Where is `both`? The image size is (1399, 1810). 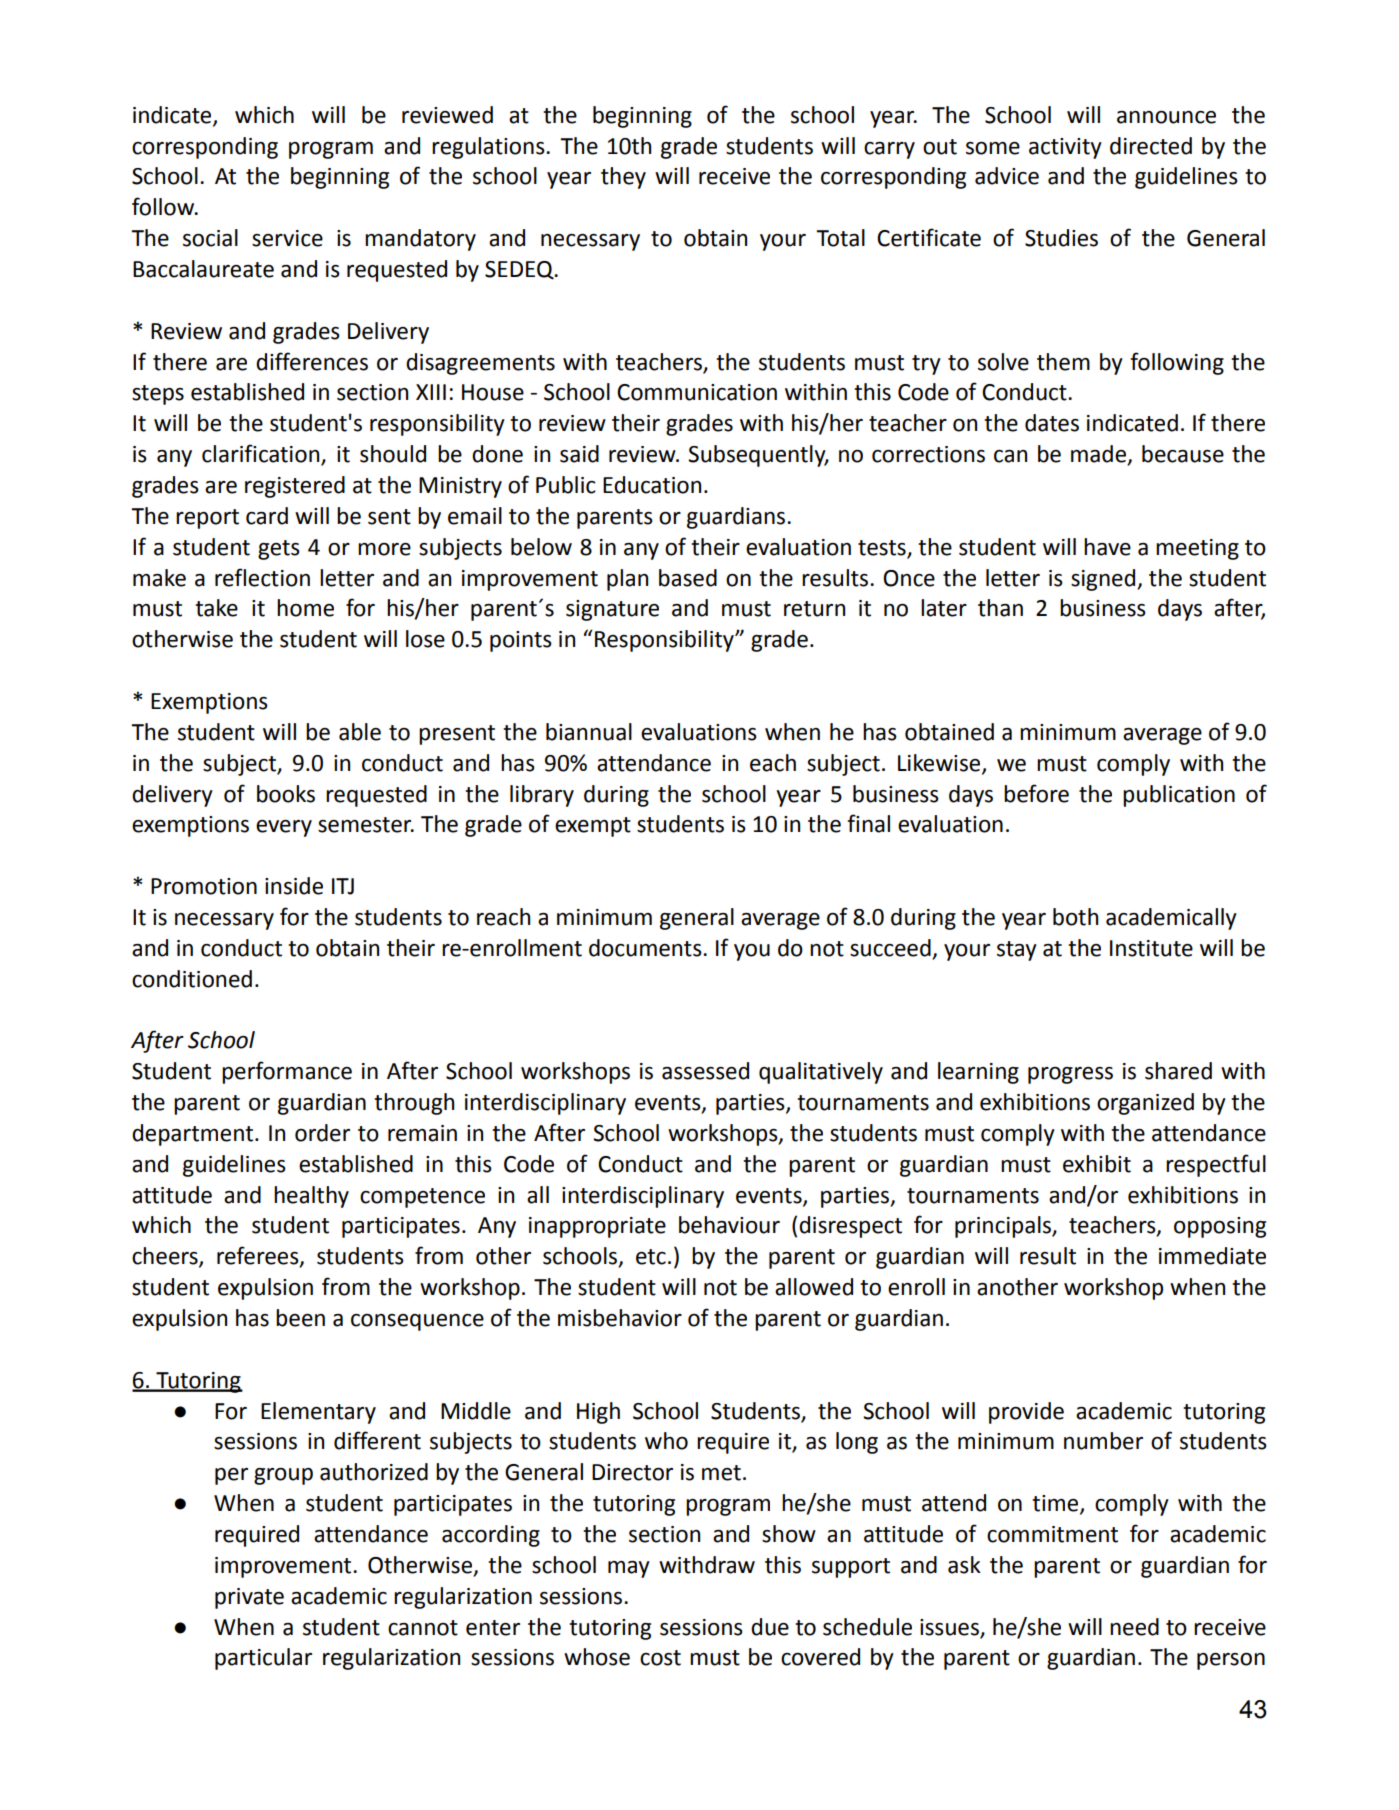 both is located at coordinates (1075, 917).
